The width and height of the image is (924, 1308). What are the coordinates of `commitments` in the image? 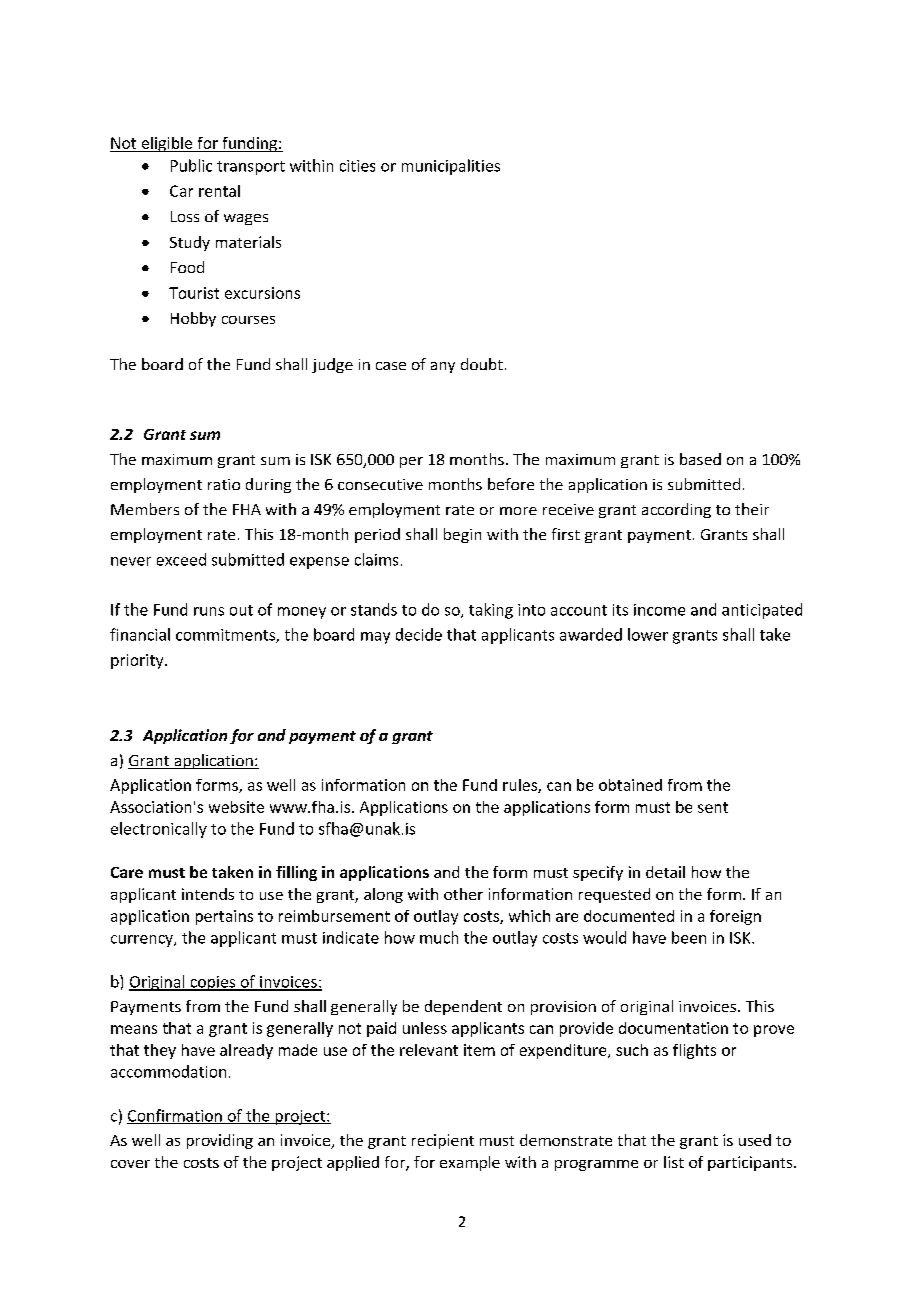 It's located at (226, 636).
